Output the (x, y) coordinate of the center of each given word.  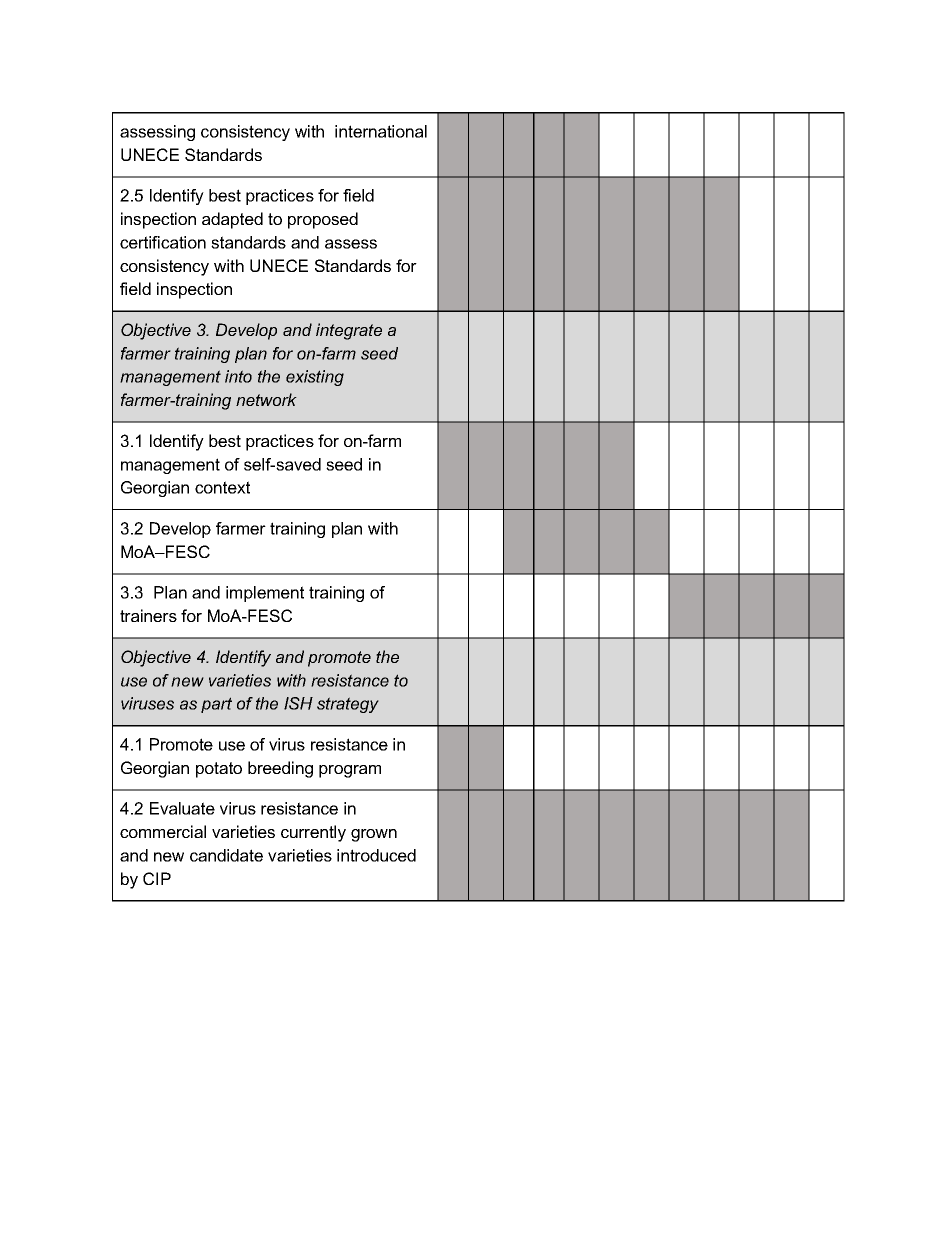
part (216, 705)
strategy (348, 705)
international (381, 131)
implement (265, 594)
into (238, 376)
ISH (298, 703)
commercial (163, 831)
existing (315, 378)
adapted (232, 220)
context (222, 487)
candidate (226, 855)
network (266, 399)
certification (163, 242)
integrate (349, 331)
